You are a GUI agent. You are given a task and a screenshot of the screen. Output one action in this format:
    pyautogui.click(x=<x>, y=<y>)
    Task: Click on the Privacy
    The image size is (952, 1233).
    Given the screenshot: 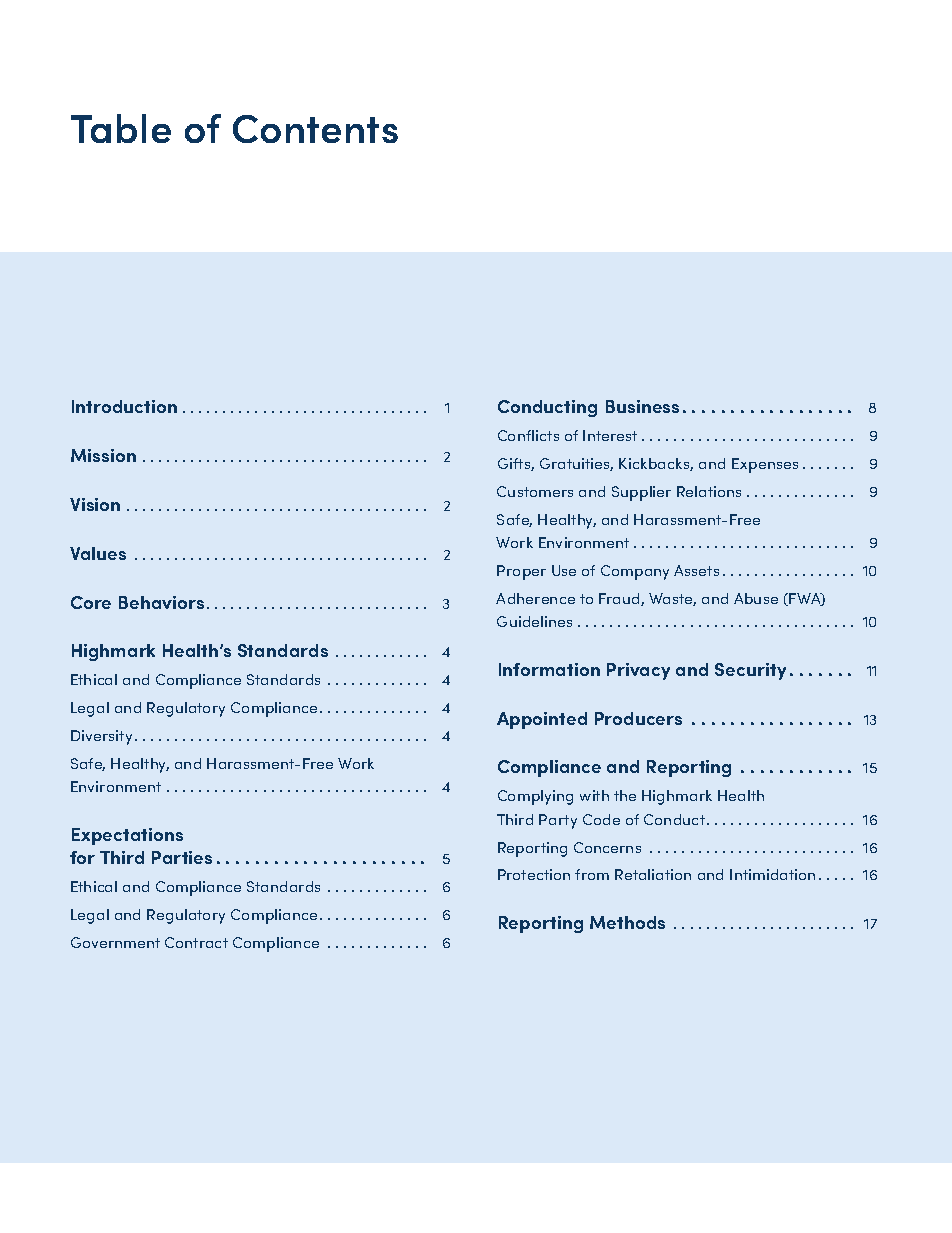 What is the action you would take?
    pyautogui.click(x=638, y=671)
